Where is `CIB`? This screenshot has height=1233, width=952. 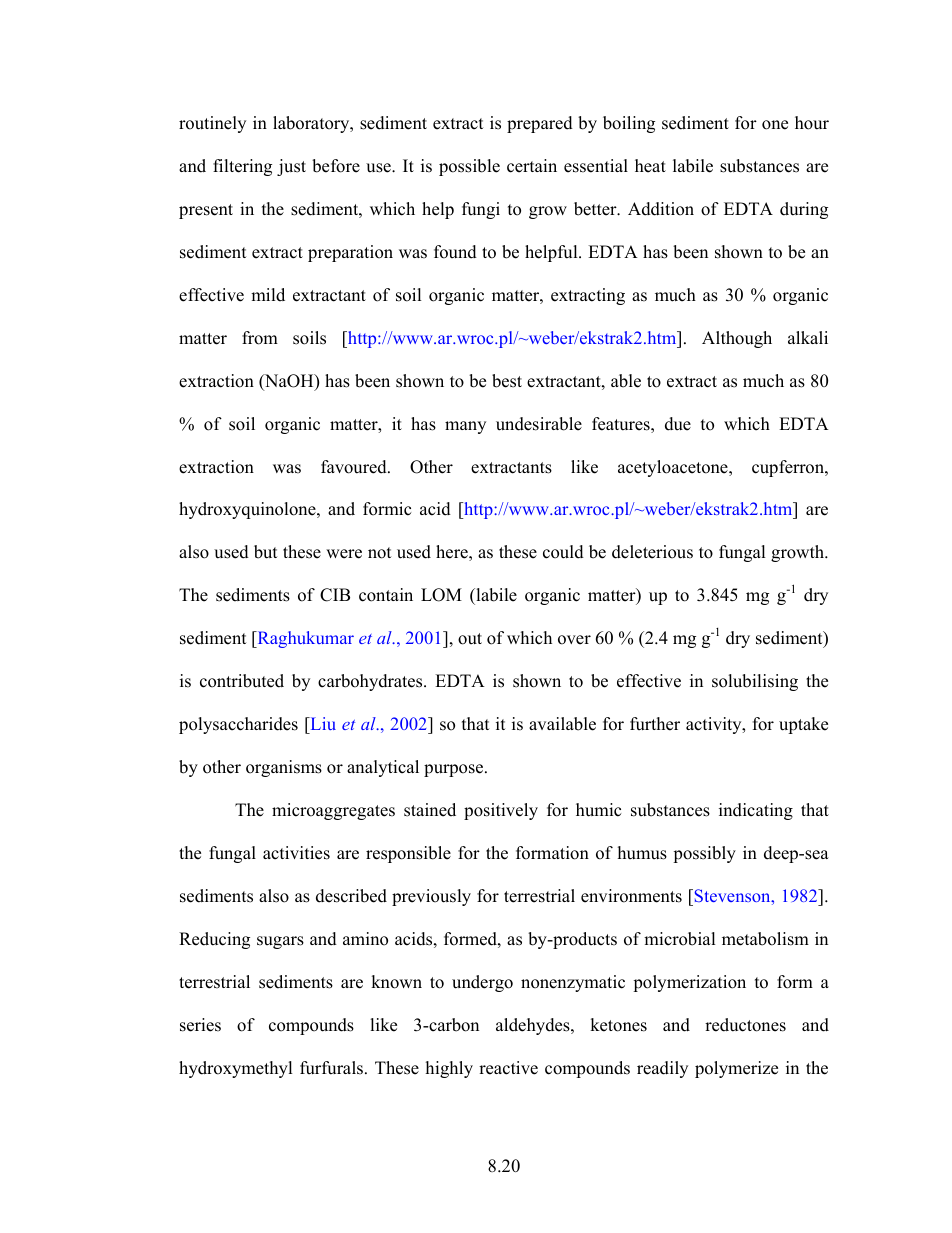
CIB is located at coordinates (335, 595).
